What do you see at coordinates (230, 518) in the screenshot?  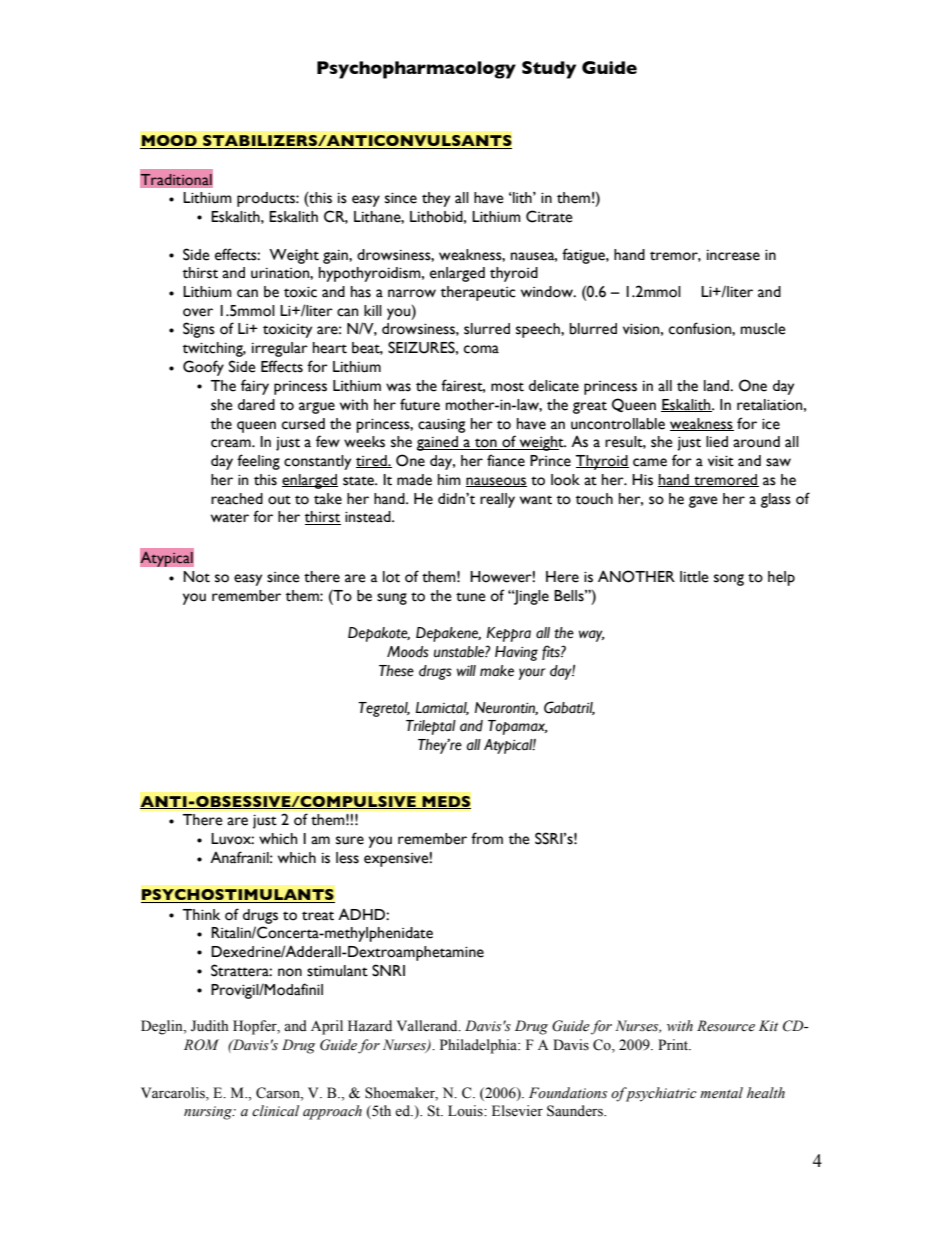 I see `water` at bounding box center [230, 518].
